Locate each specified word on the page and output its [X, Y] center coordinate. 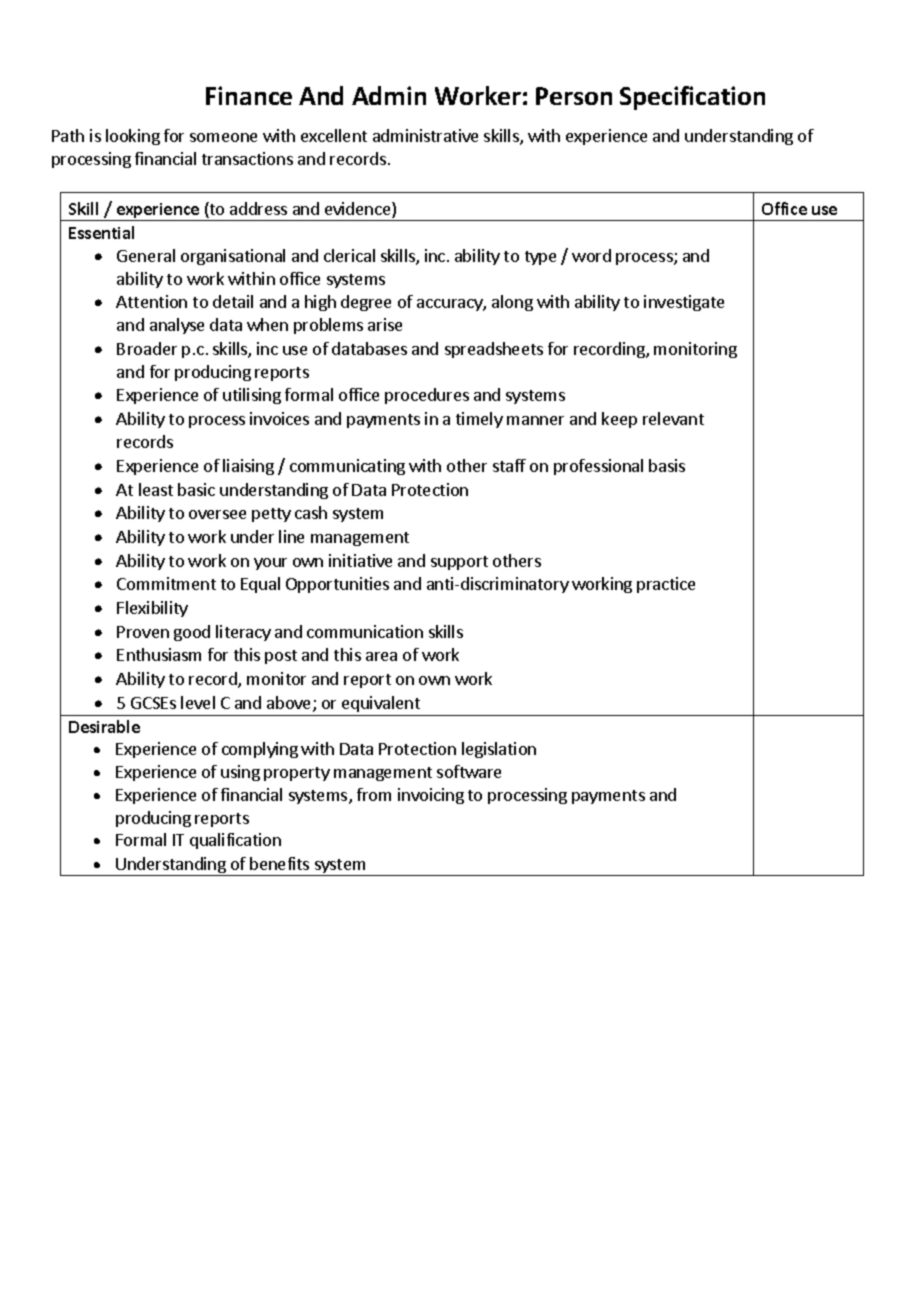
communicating [347, 467]
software [469, 771]
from [374, 794]
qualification [235, 841]
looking [133, 137]
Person [574, 96]
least [156, 489]
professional [598, 467]
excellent [334, 135]
